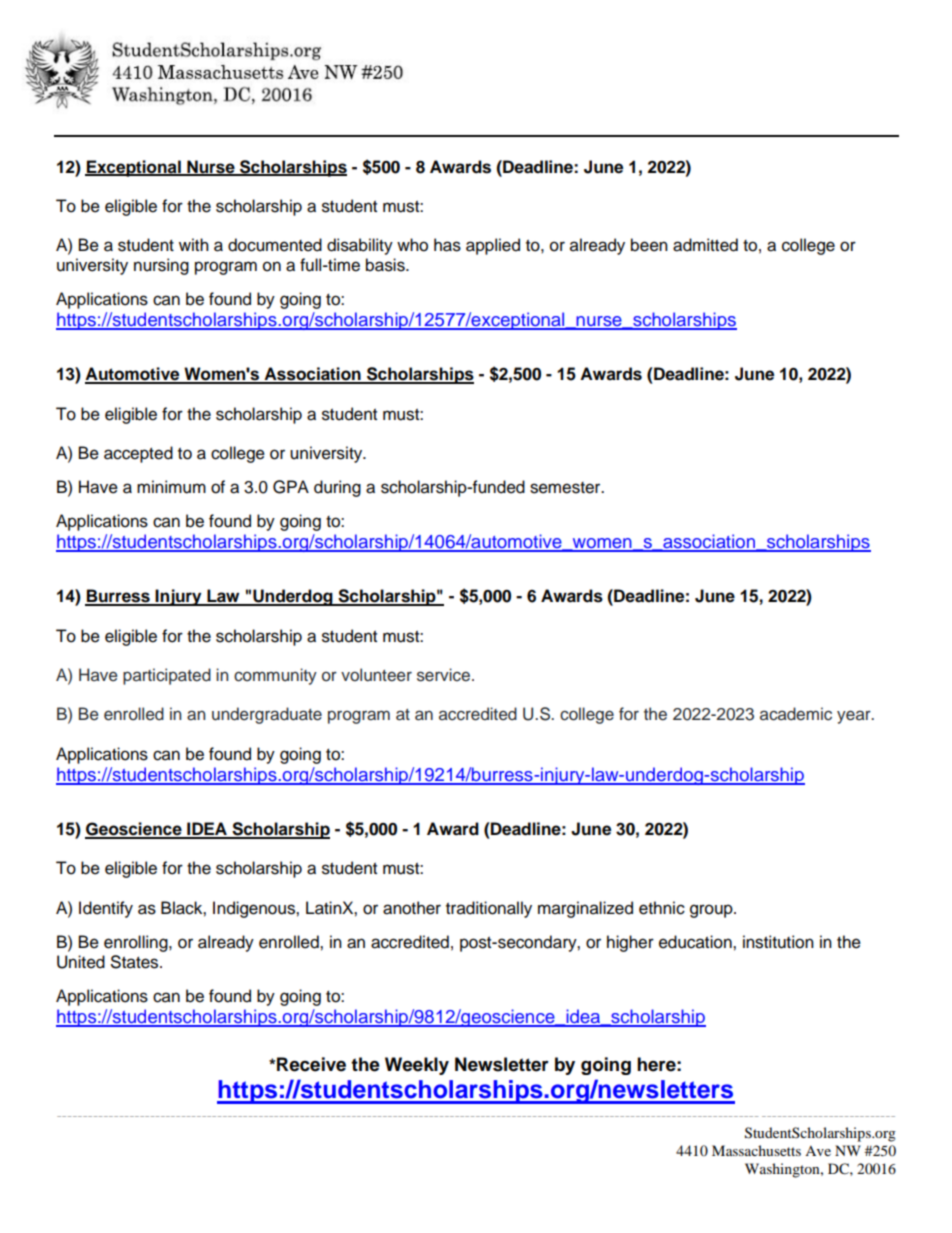  What do you see at coordinates (705, 245) in the image?
I see `admitted` at bounding box center [705, 245].
